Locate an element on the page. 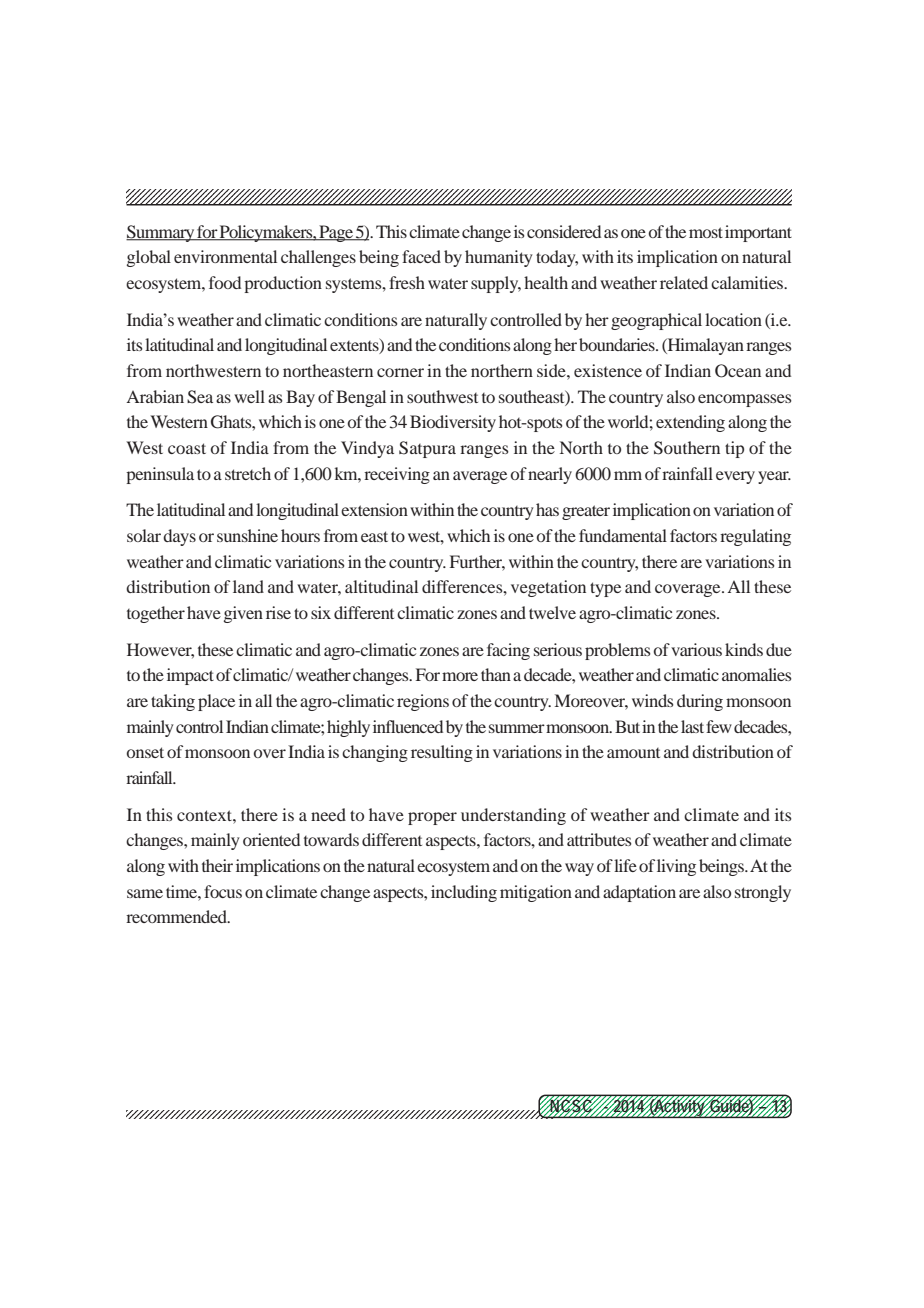  regulating is located at coordinates (755, 537).
